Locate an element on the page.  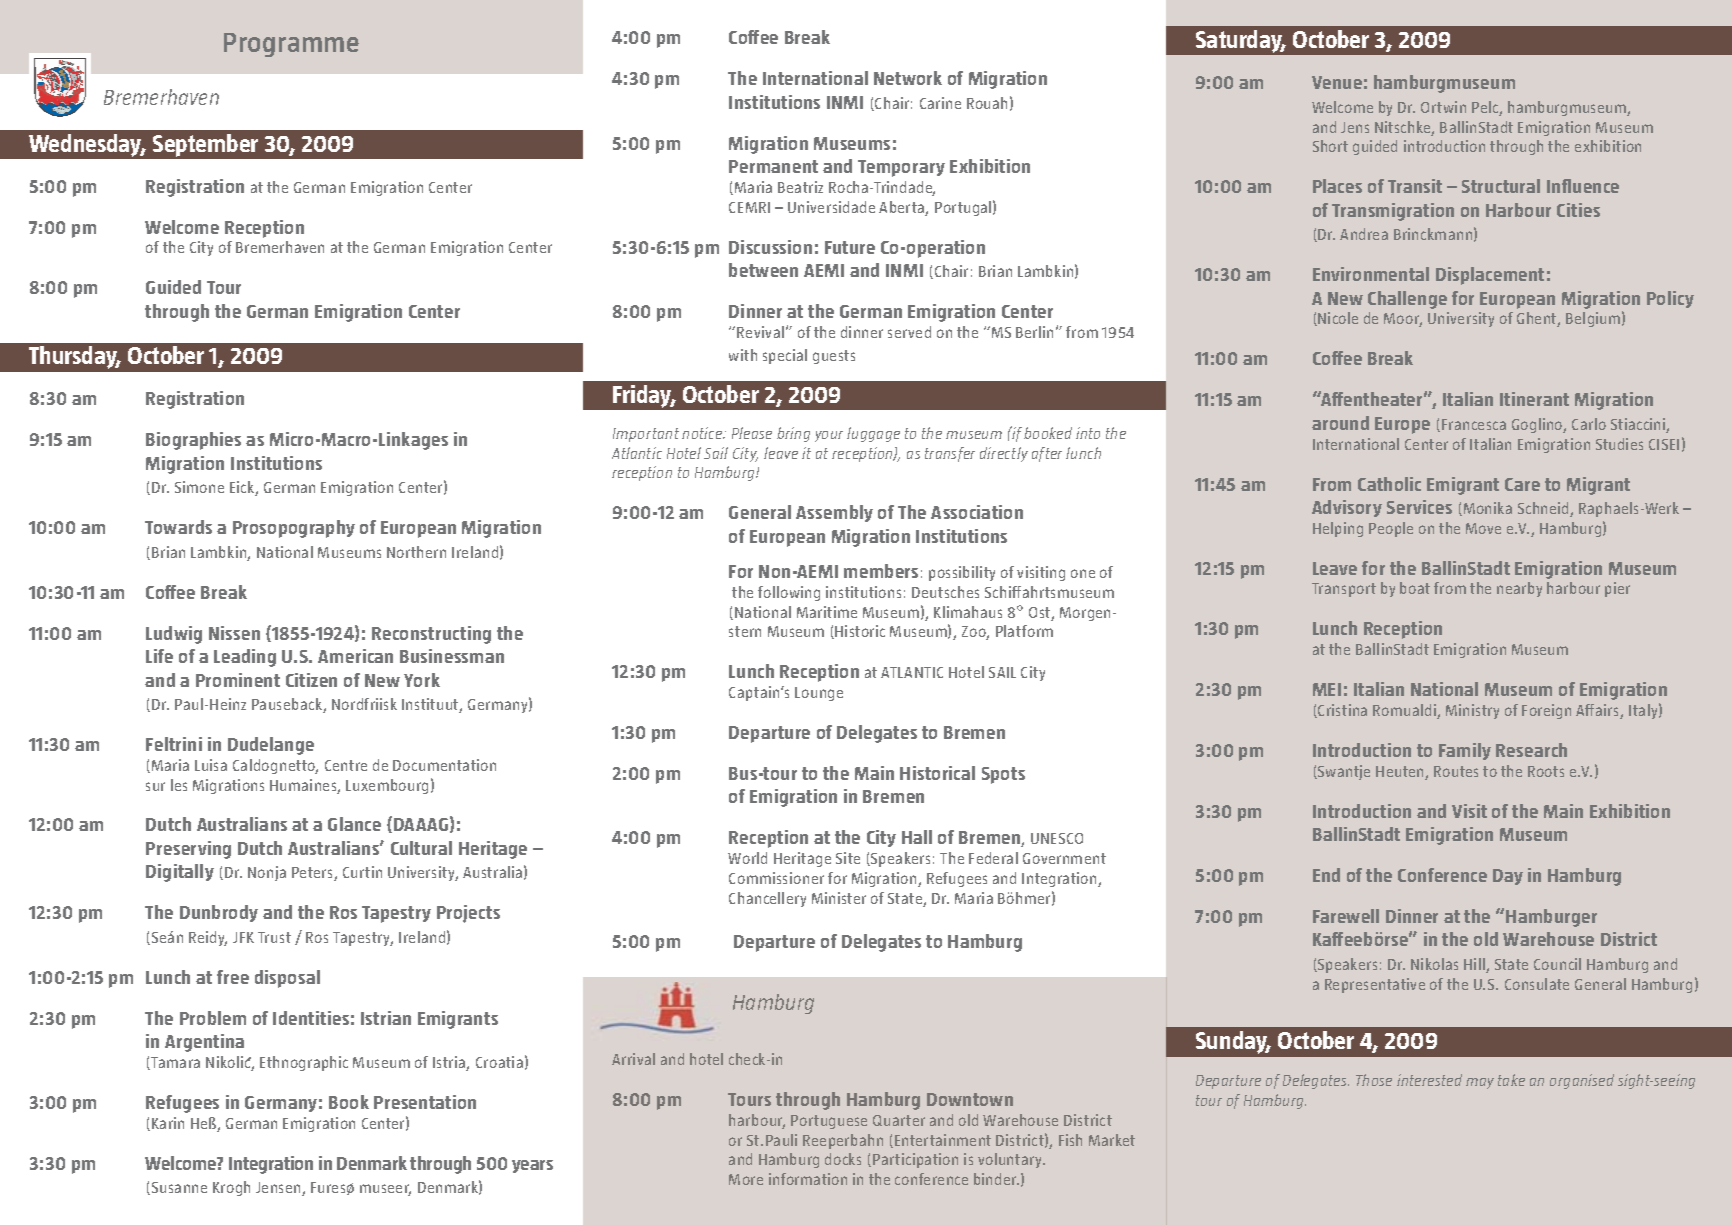
Association is located at coordinates (977, 512).
